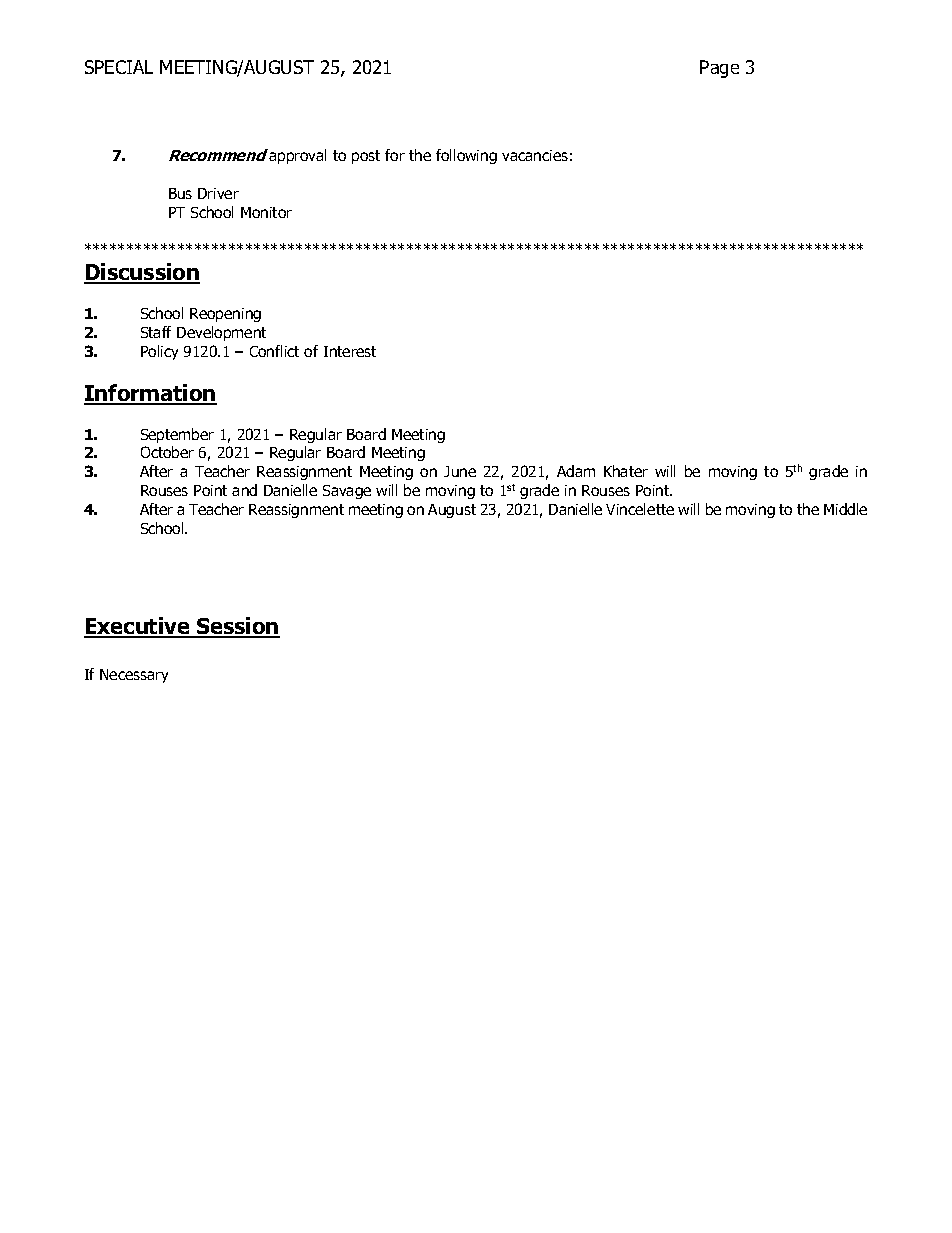 The height and width of the screenshot is (1233, 952). What do you see at coordinates (466, 156) in the screenshot?
I see `following` at bounding box center [466, 156].
